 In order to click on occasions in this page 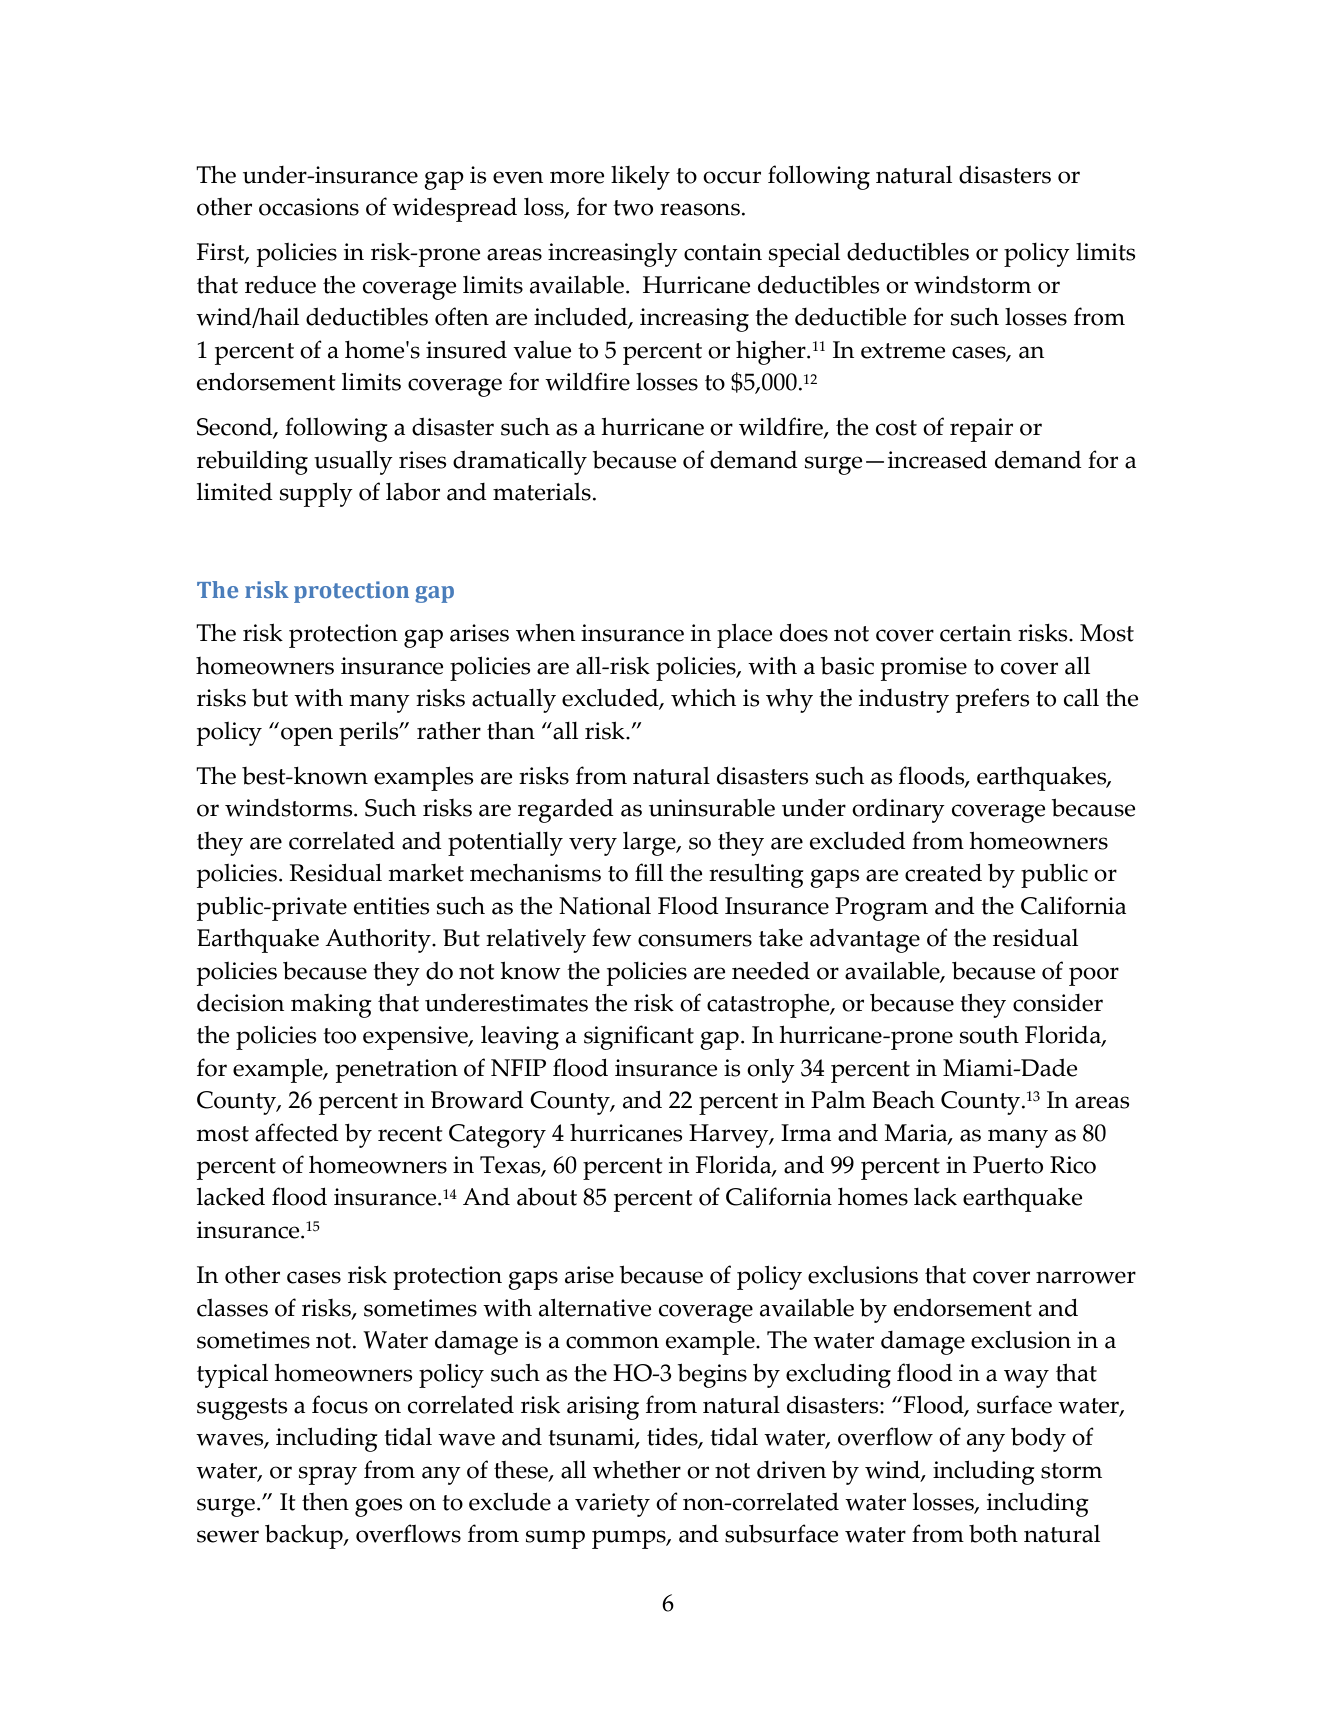, I will do `click(309, 207)`.
